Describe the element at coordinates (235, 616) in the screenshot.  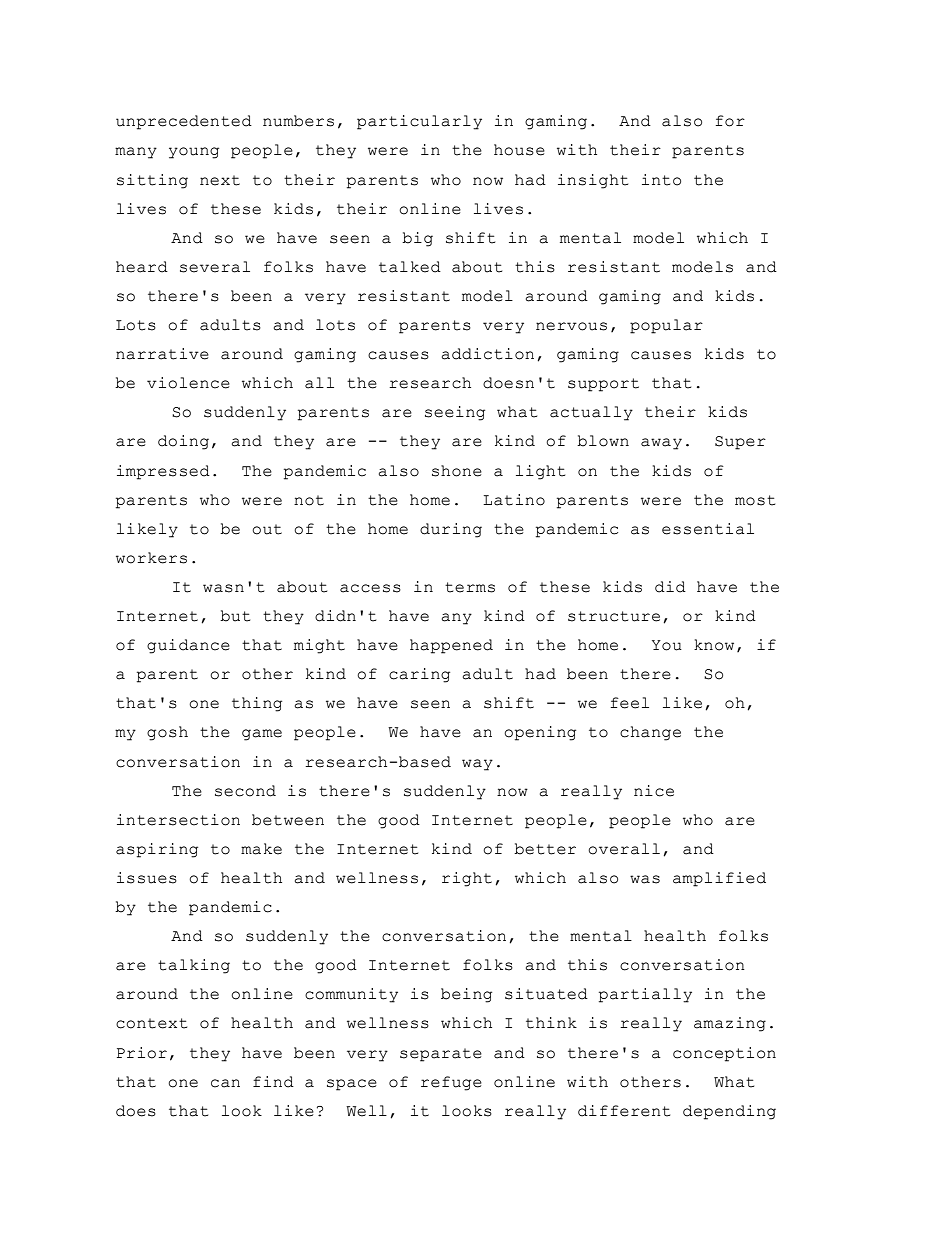
I see `but` at that location.
